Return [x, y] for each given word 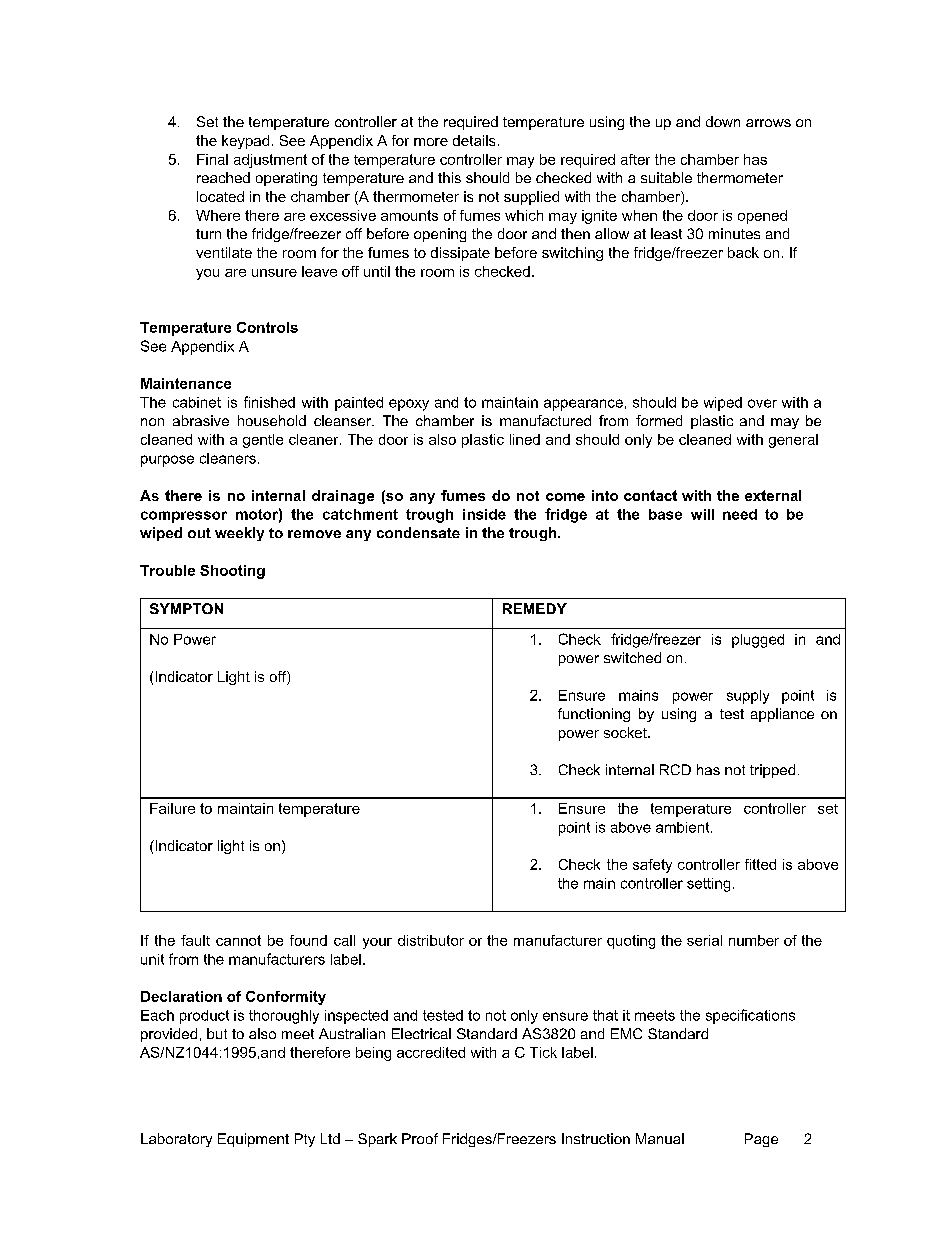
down [723, 121]
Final [212, 159]
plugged [758, 641]
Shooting [232, 572]
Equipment [253, 1140]
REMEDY [535, 608]
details [474, 140]
